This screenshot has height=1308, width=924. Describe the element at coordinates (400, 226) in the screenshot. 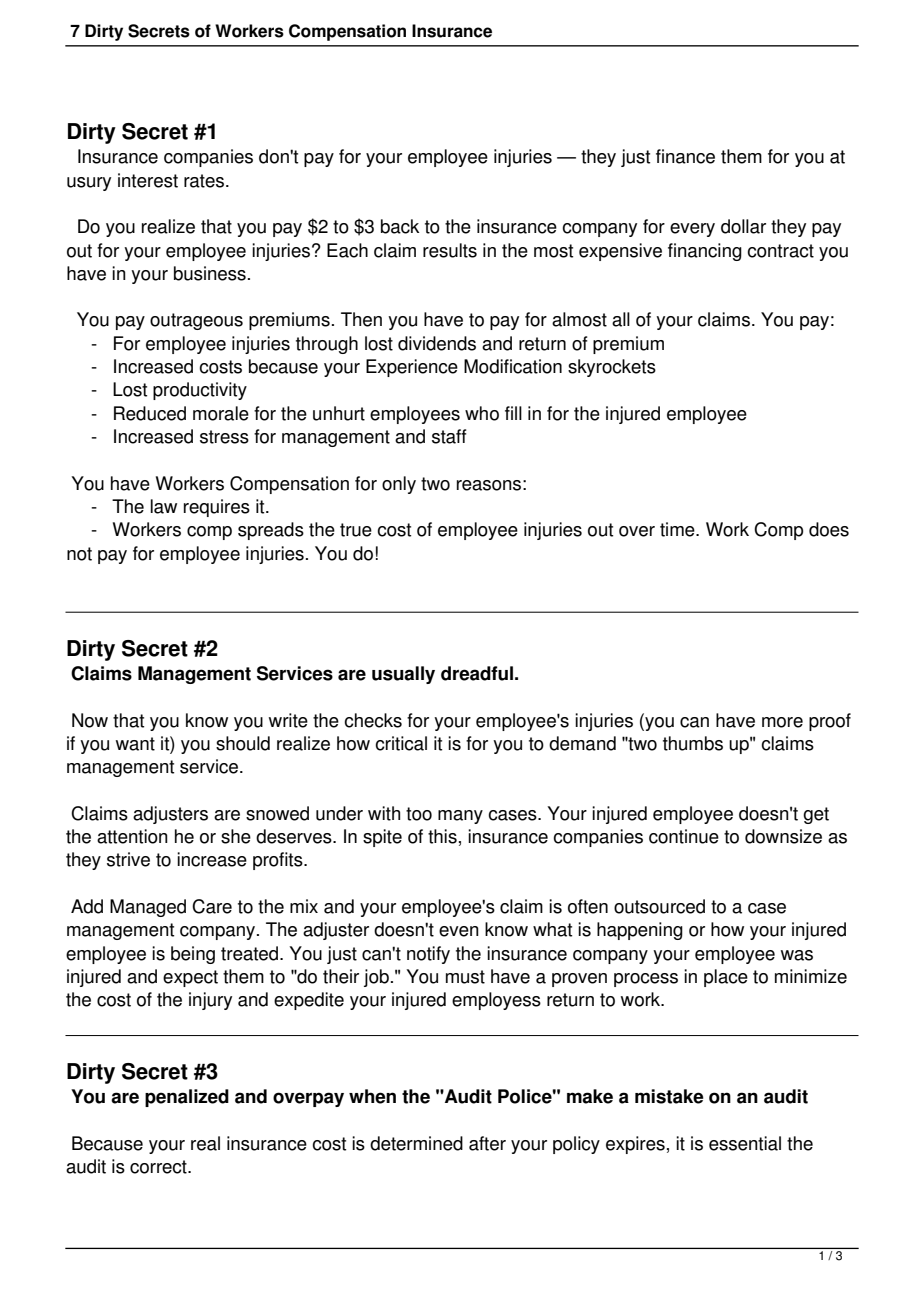

I see `back` at that location.
